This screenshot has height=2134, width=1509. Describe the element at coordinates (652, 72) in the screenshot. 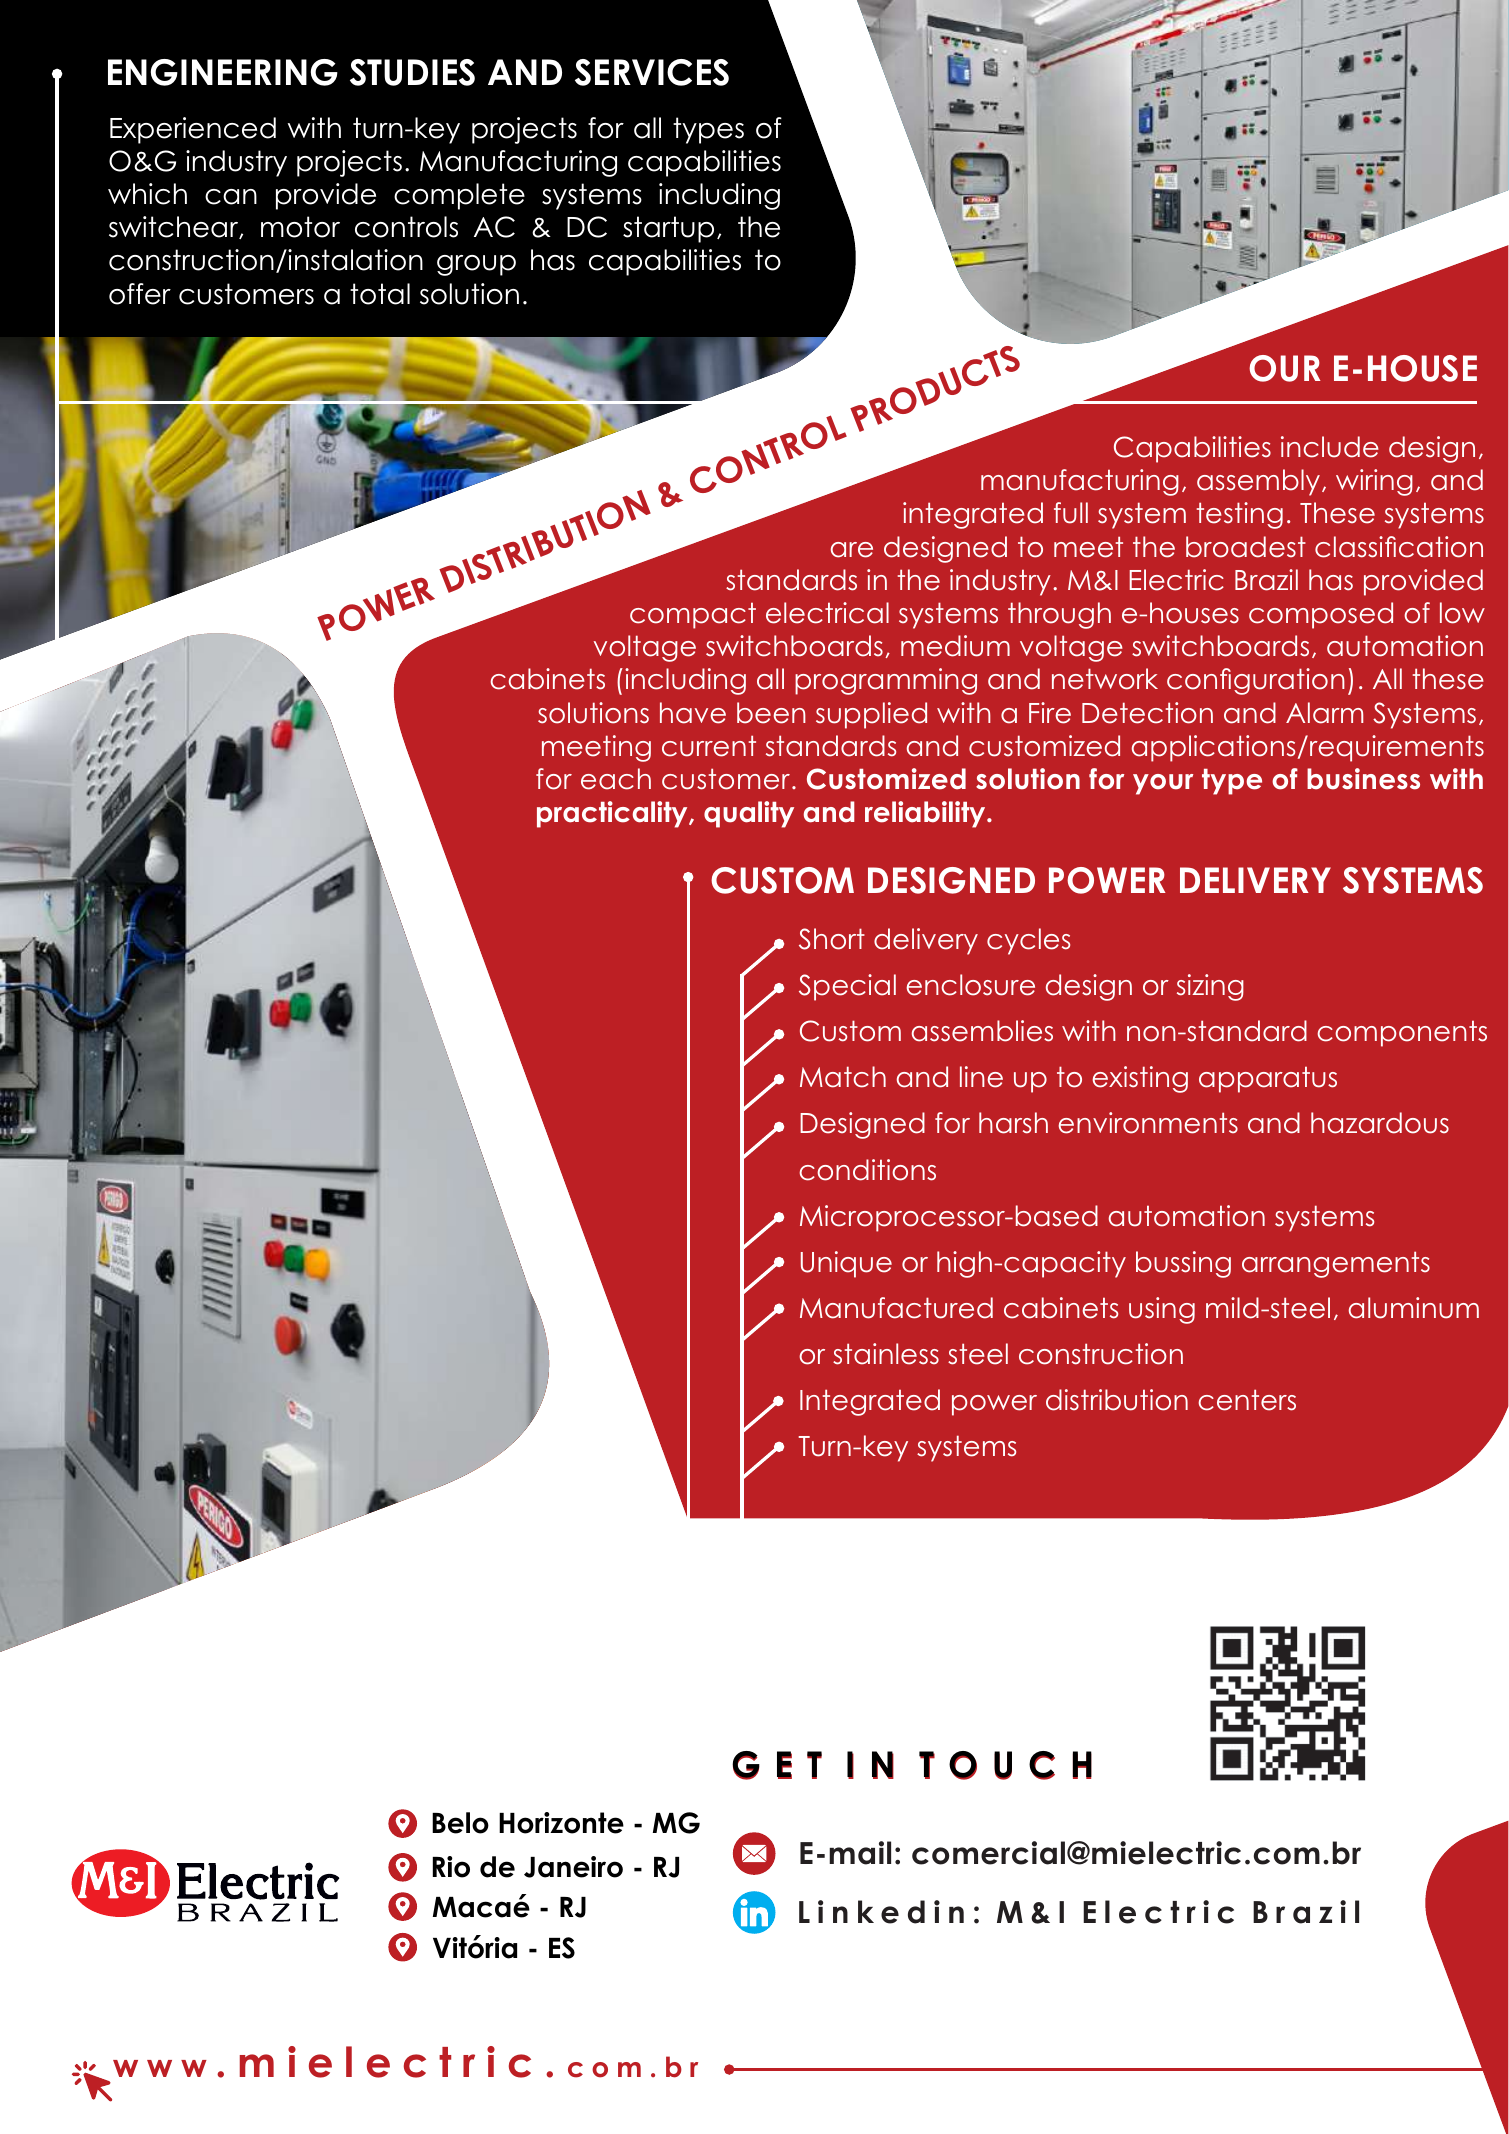

I see `SERVICES` at that location.
